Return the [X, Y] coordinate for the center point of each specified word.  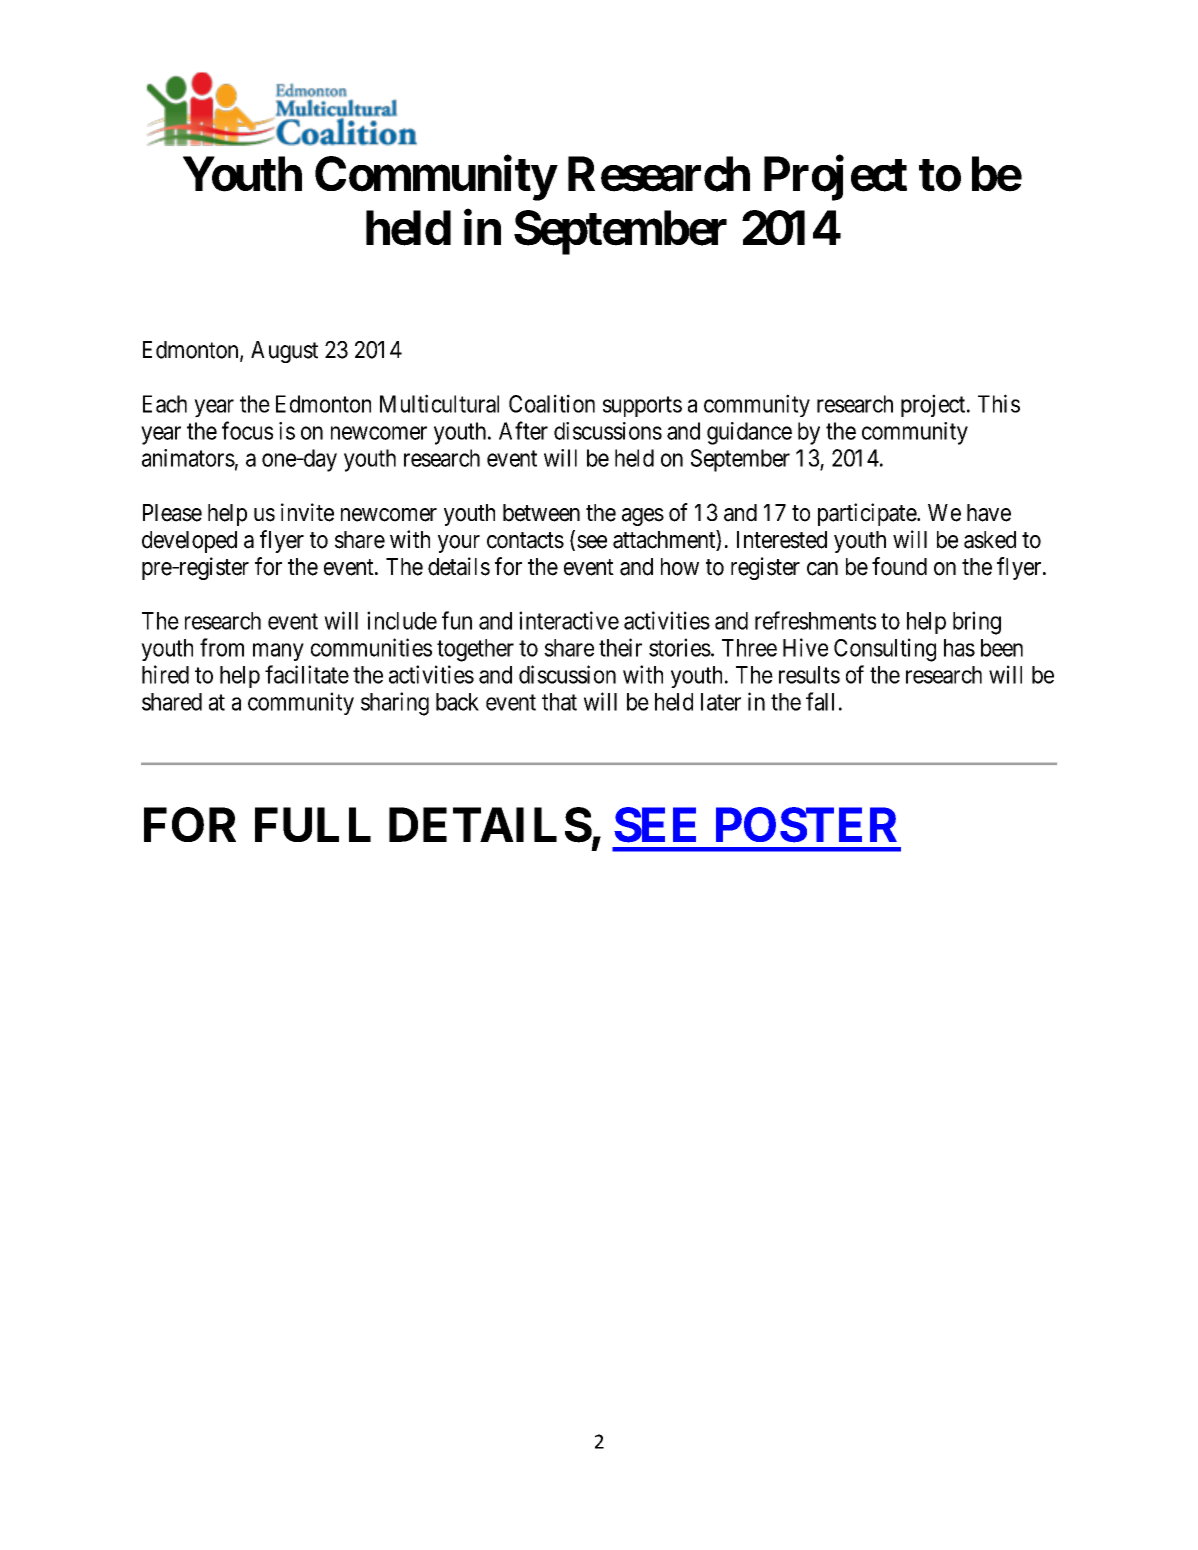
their [620, 647]
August [284, 352]
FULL [313, 825]
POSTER [806, 825]
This [999, 403]
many [278, 652]
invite [307, 512]
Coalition [552, 403]
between [541, 513]
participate [868, 514]
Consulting [885, 650]
